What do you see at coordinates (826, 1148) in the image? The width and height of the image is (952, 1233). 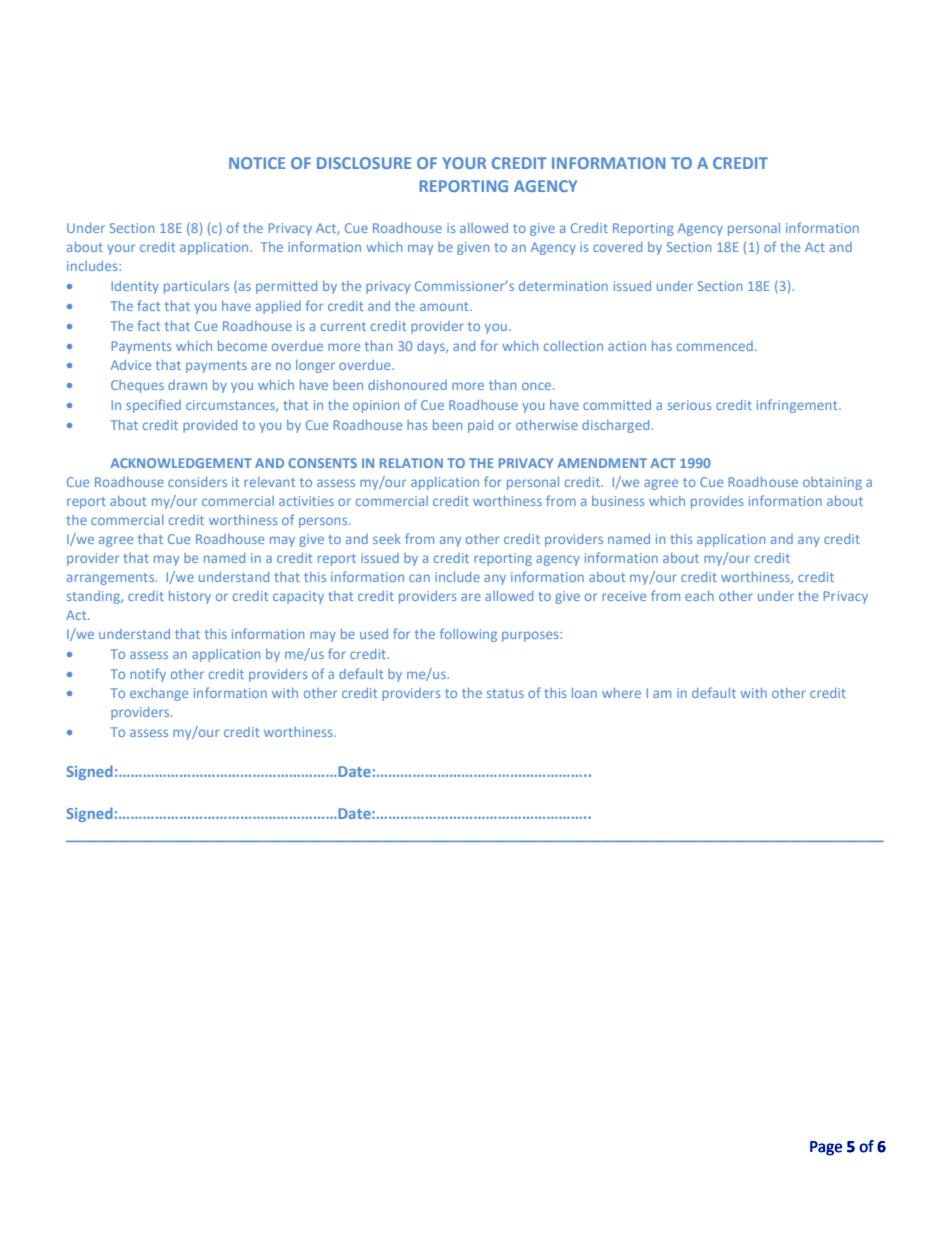 I see `Page` at bounding box center [826, 1148].
